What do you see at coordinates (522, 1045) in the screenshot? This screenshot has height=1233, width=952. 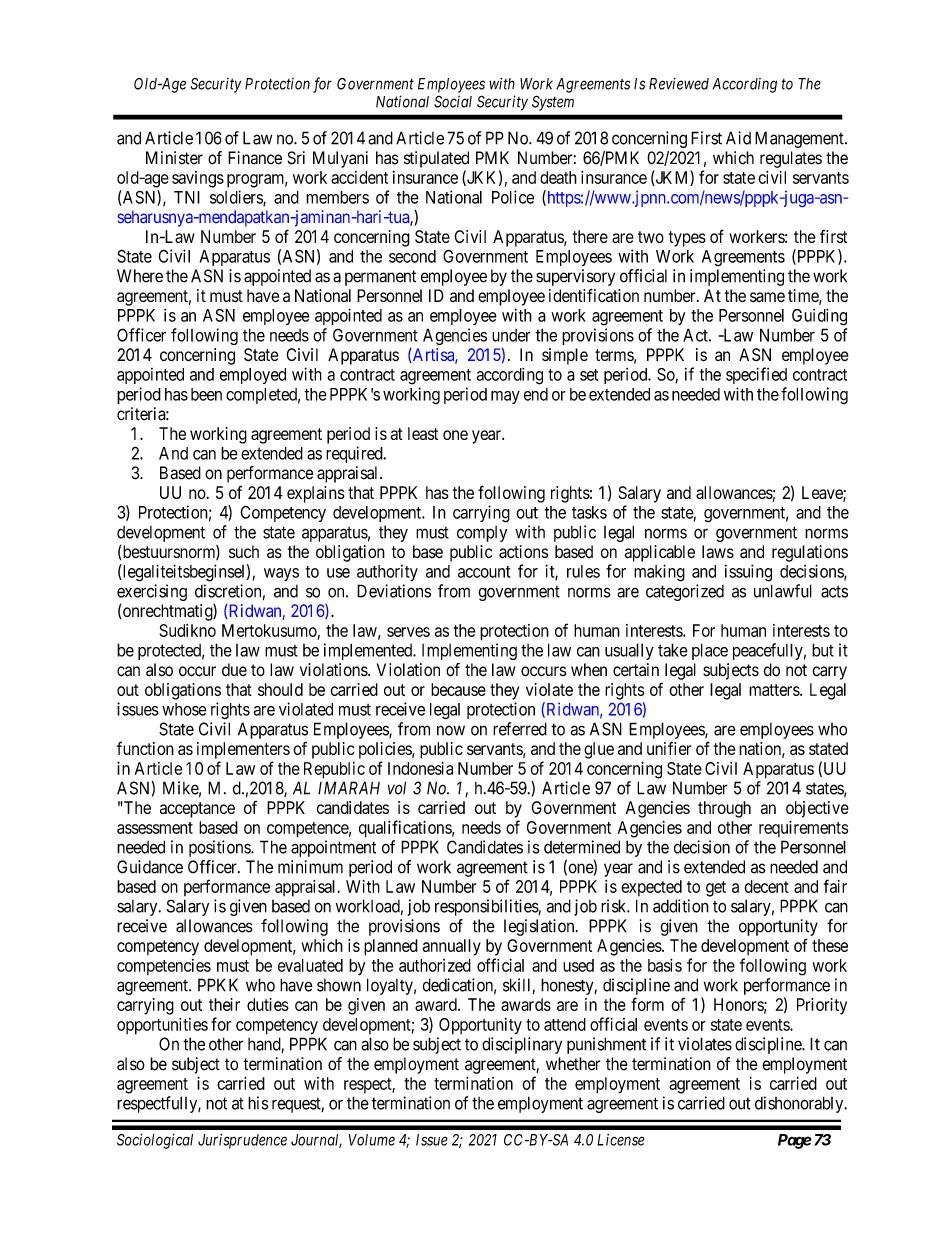 I see `disciplinary` at bounding box center [522, 1045].
